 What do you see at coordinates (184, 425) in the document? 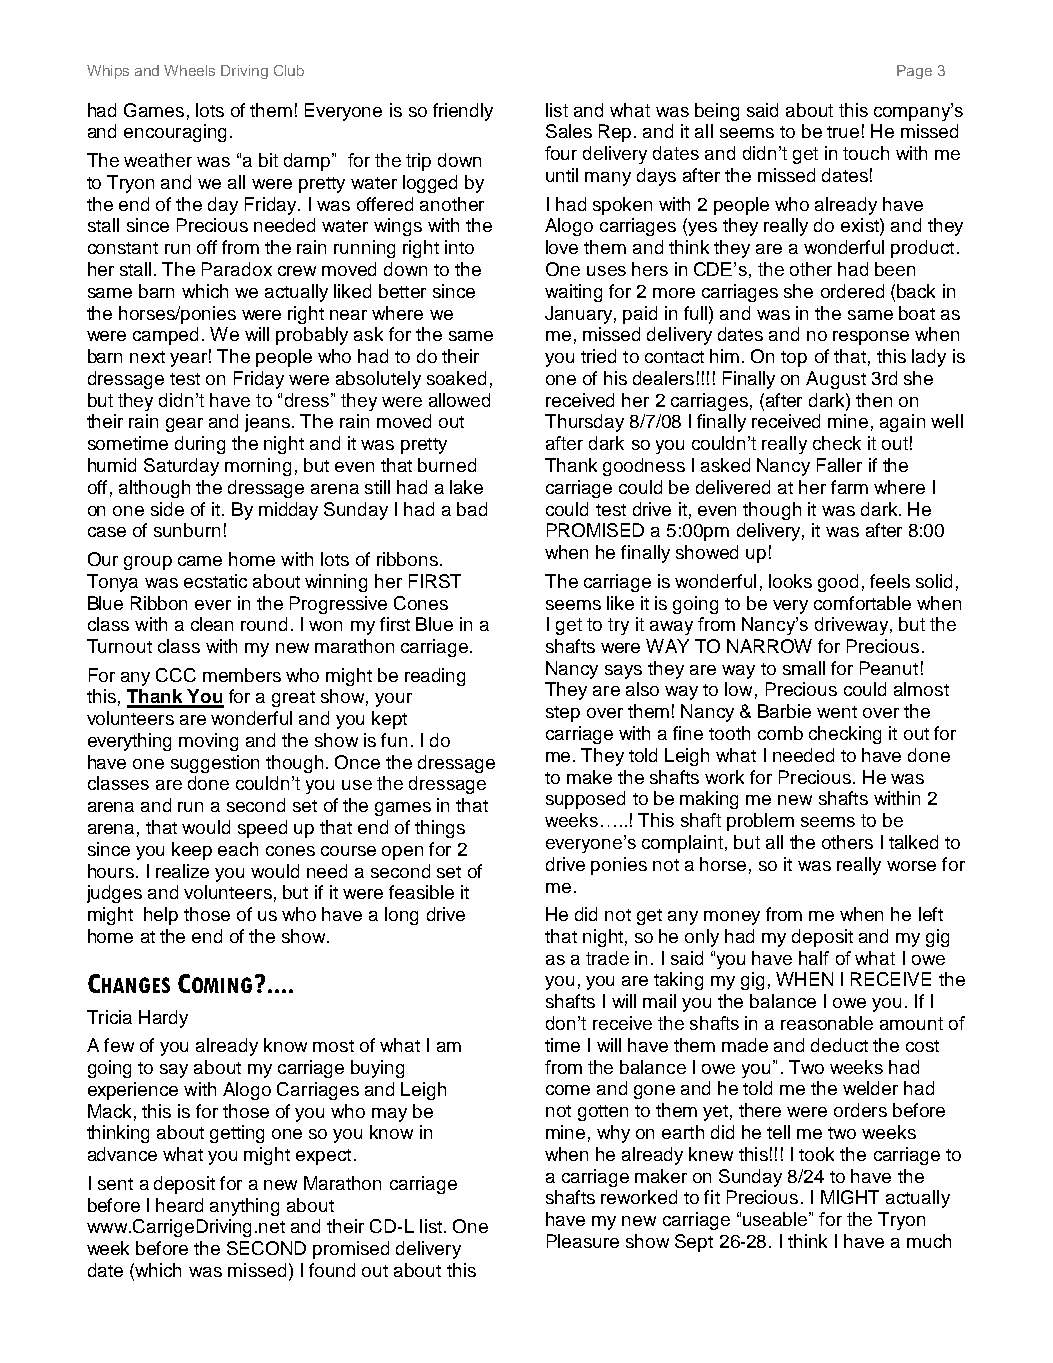
I see `gear` at bounding box center [184, 425].
